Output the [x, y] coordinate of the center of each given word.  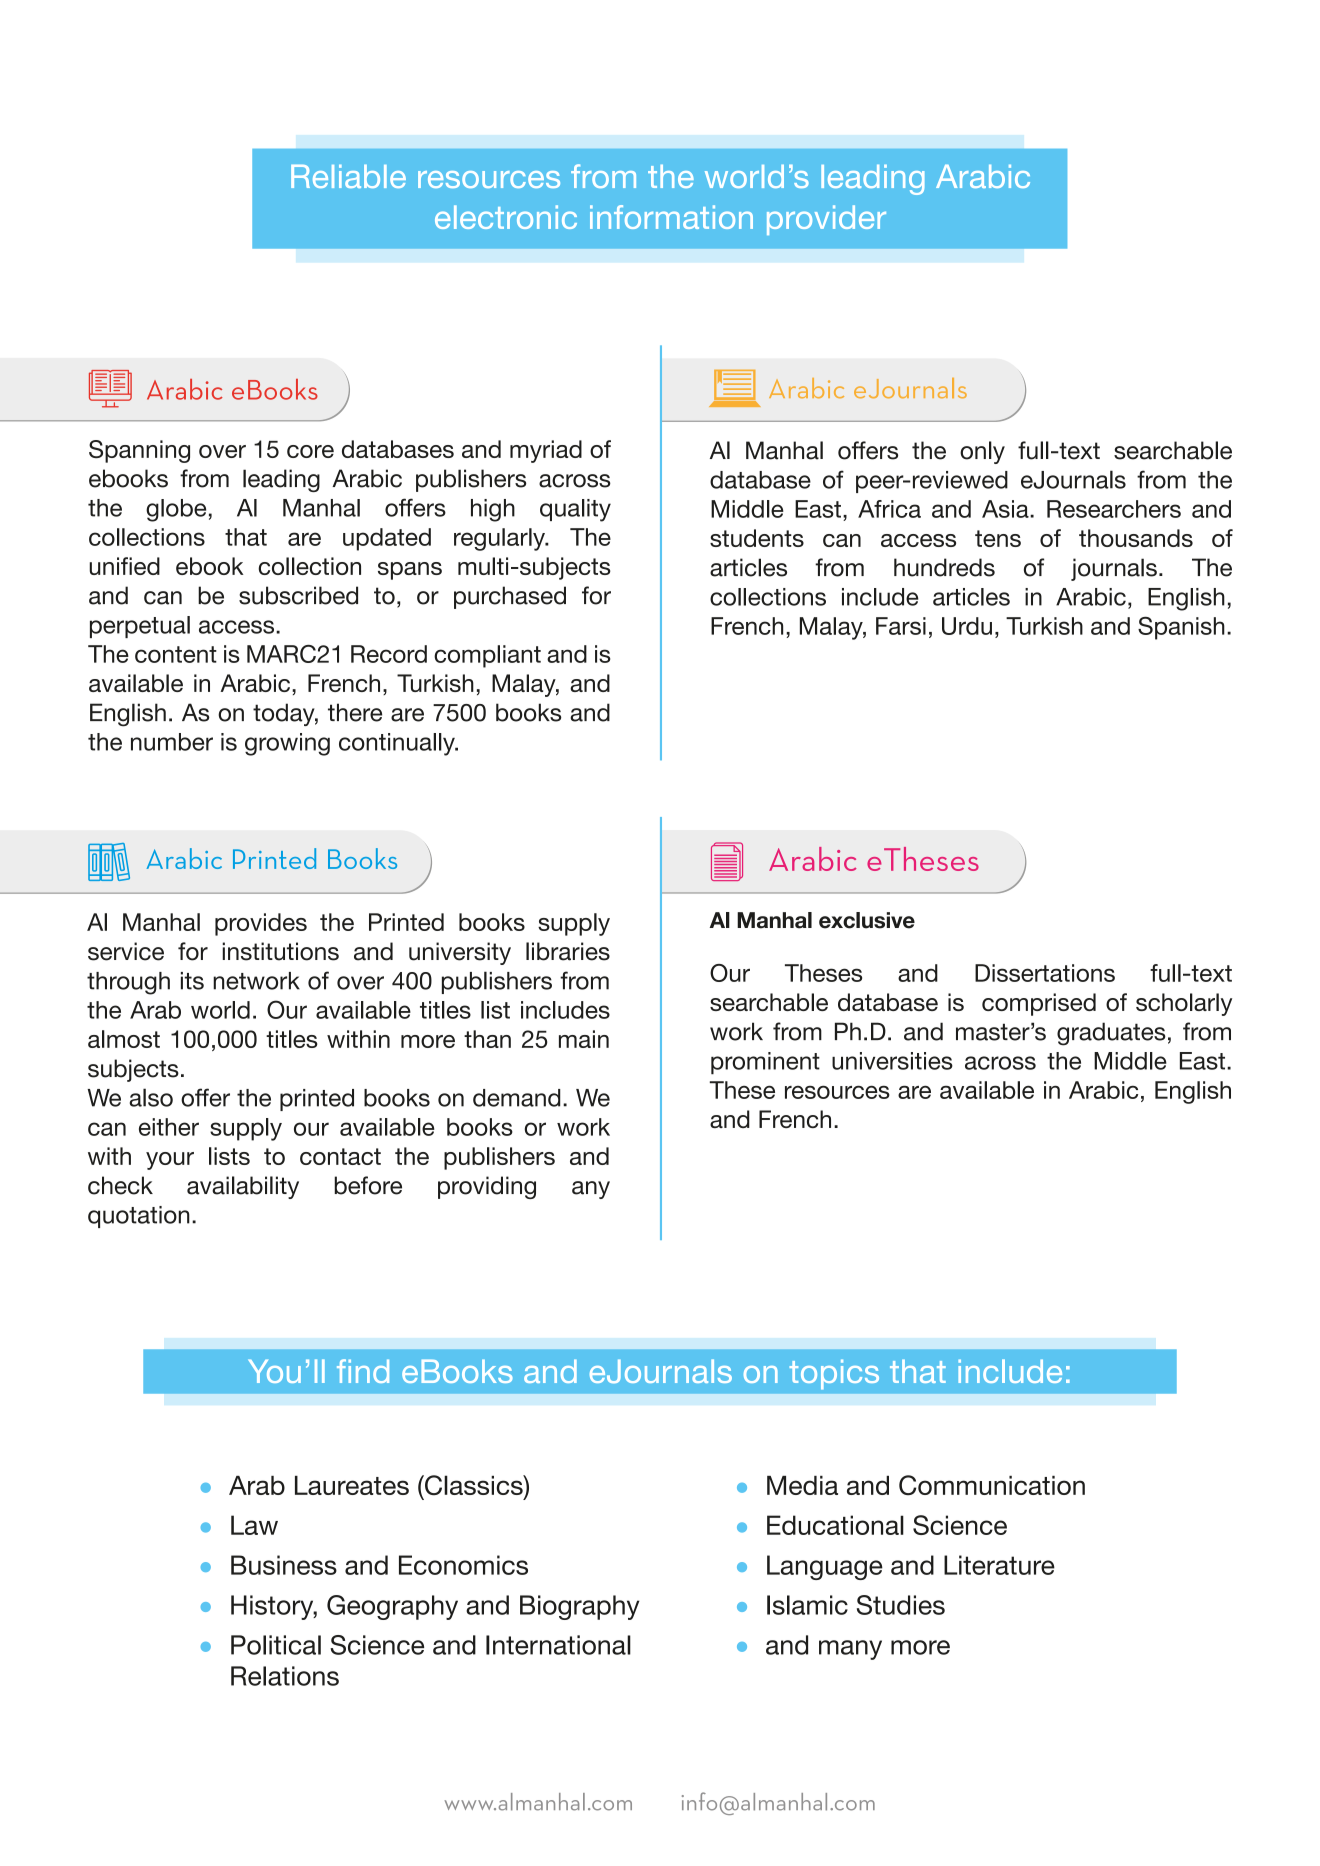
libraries [568, 951]
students [757, 538]
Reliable [348, 176]
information [671, 217]
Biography [580, 1607]
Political [276, 1645]
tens [998, 538]
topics [834, 1374]
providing [487, 1187]
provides [261, 924]
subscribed [298, 595]
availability [243, 1187]
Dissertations [1045, 973]
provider [826, 220]
